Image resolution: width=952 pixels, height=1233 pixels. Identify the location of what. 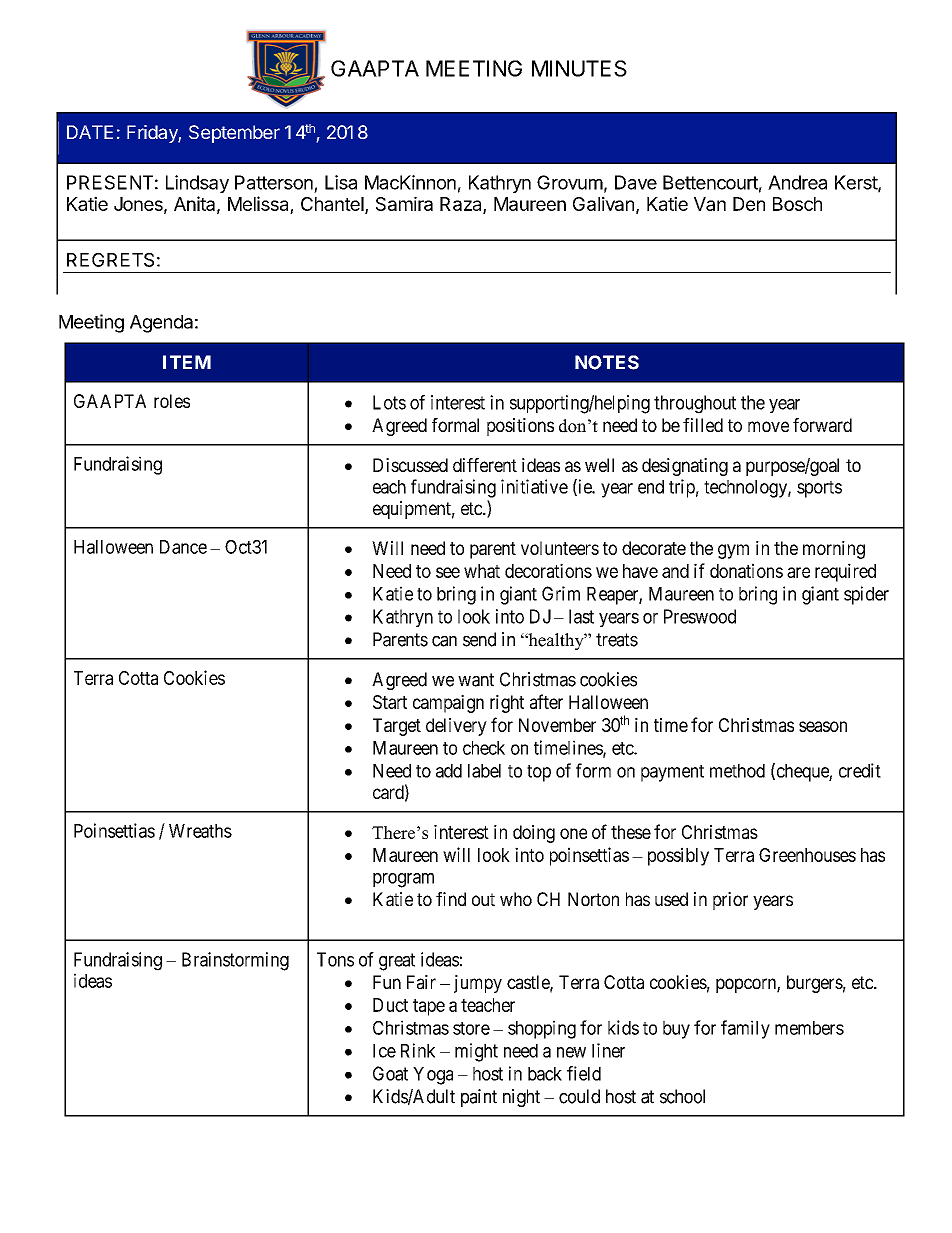
(482, 571).
